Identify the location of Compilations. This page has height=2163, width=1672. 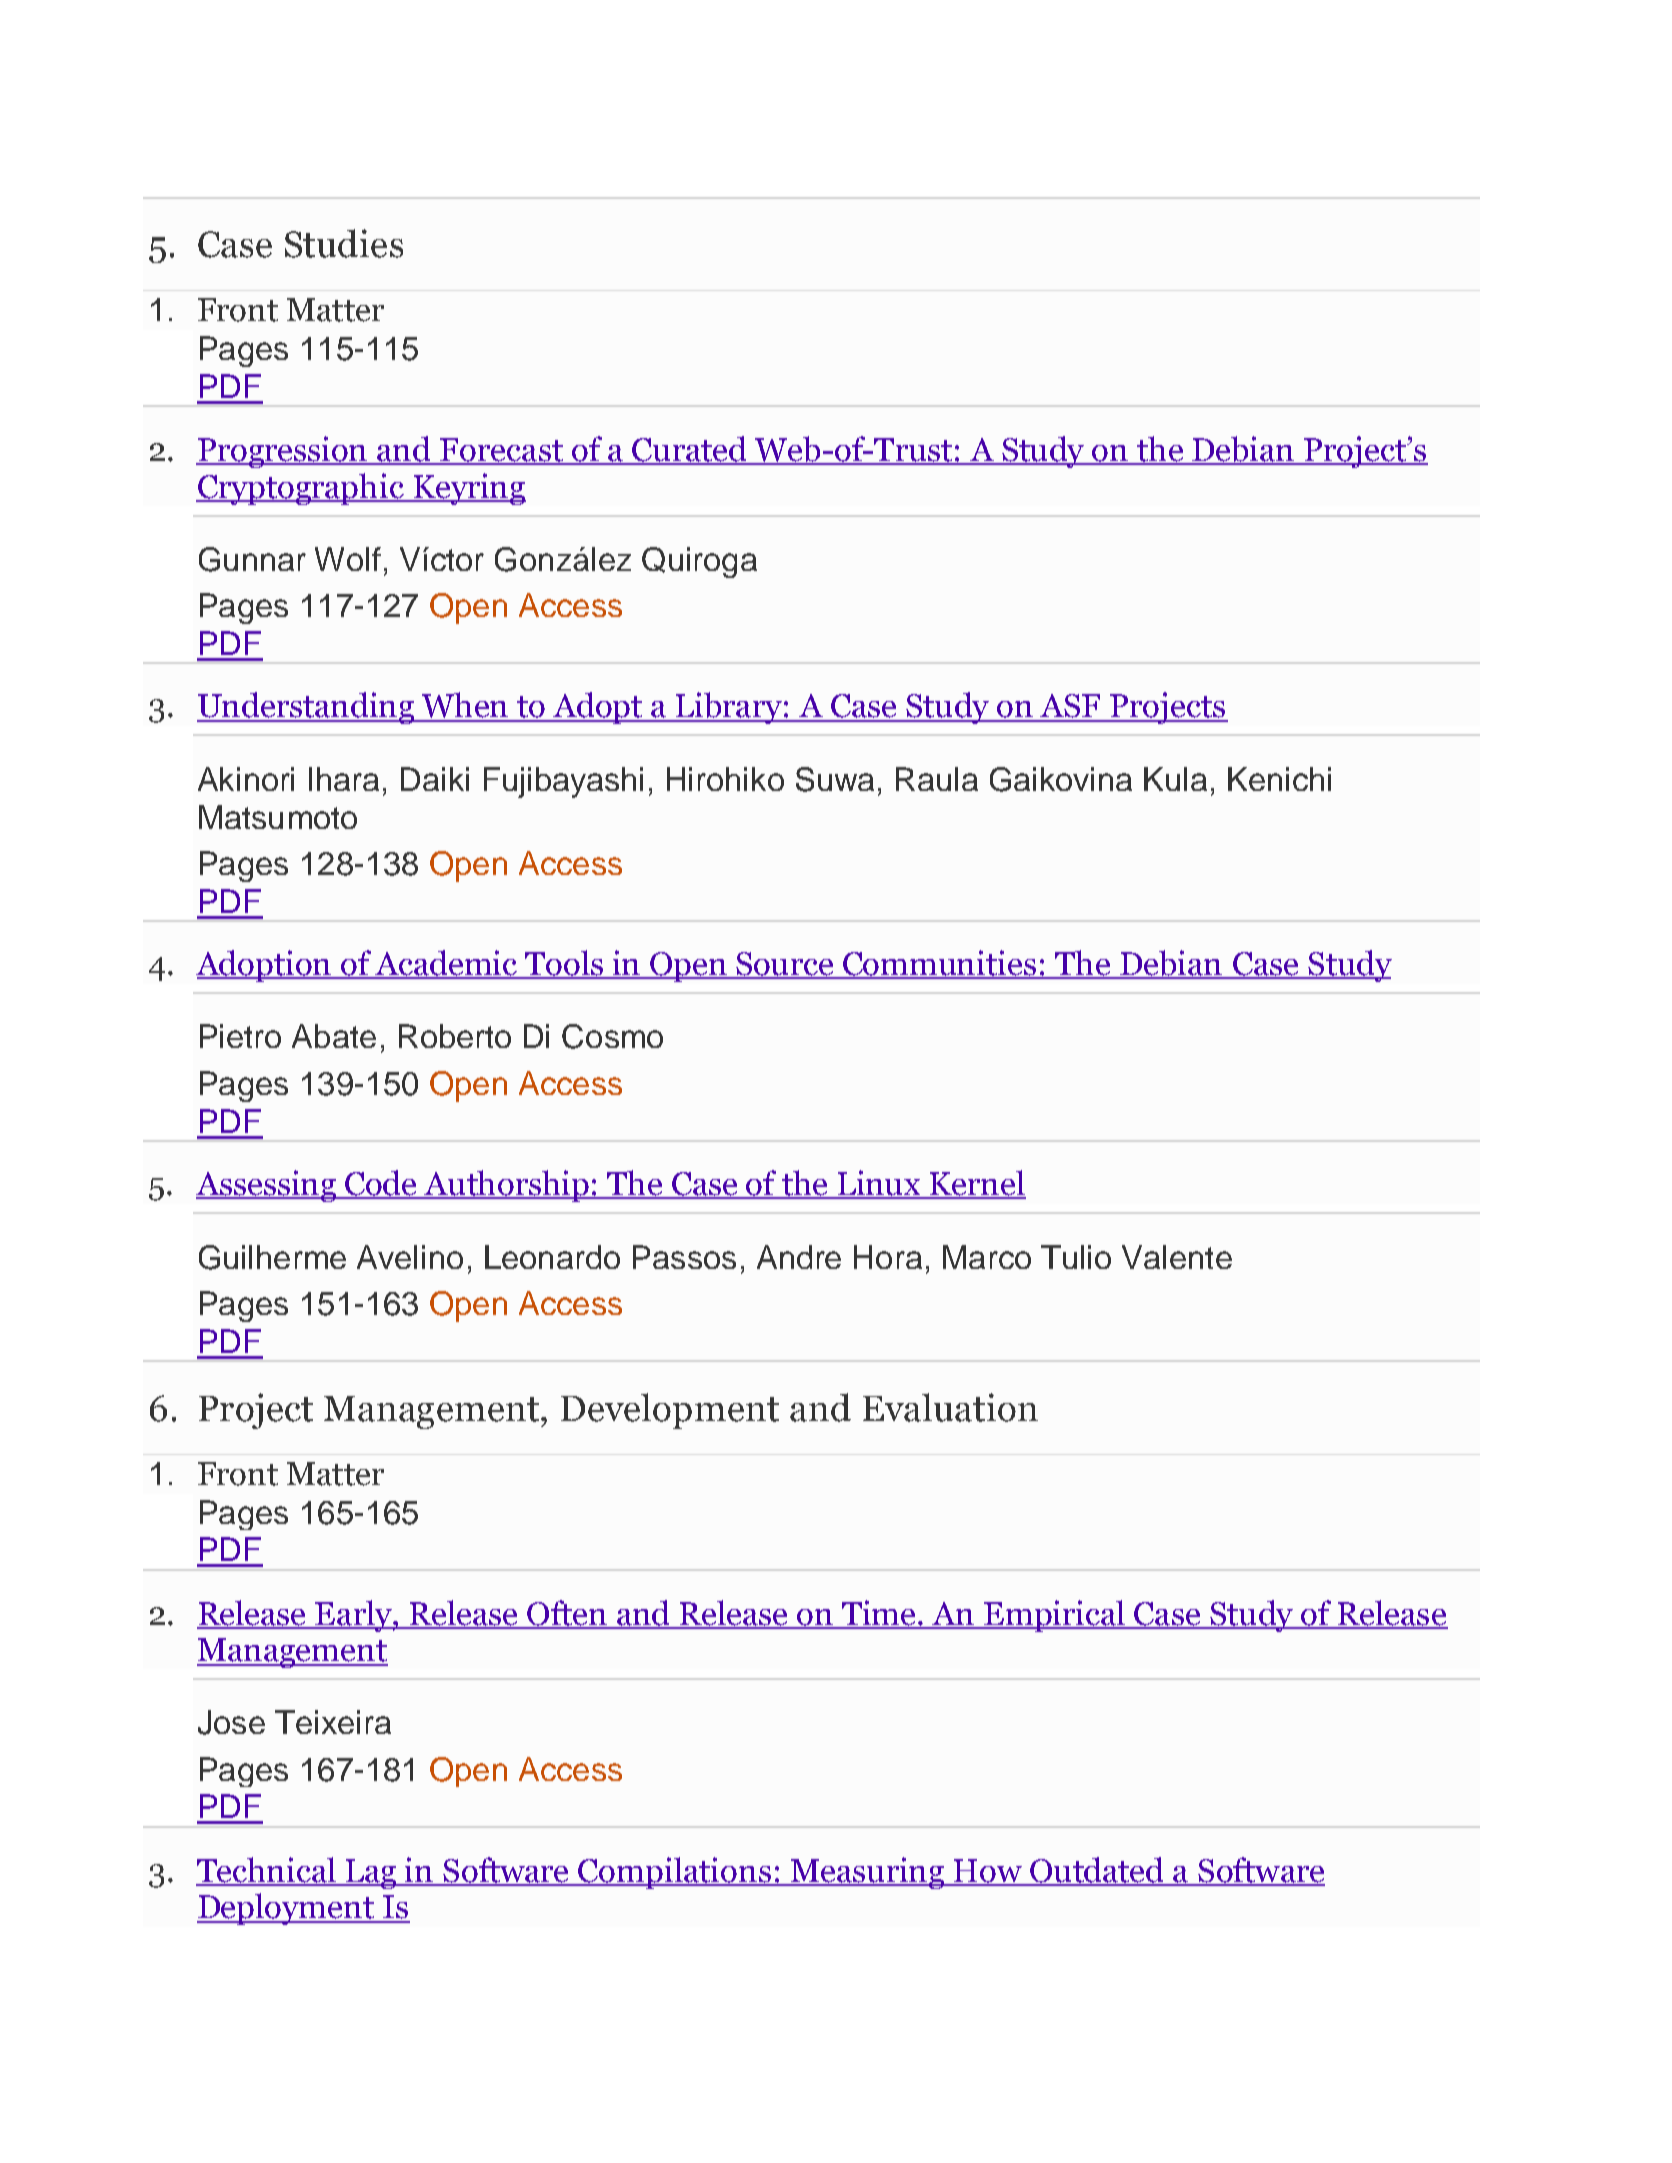
(674, 1873).
